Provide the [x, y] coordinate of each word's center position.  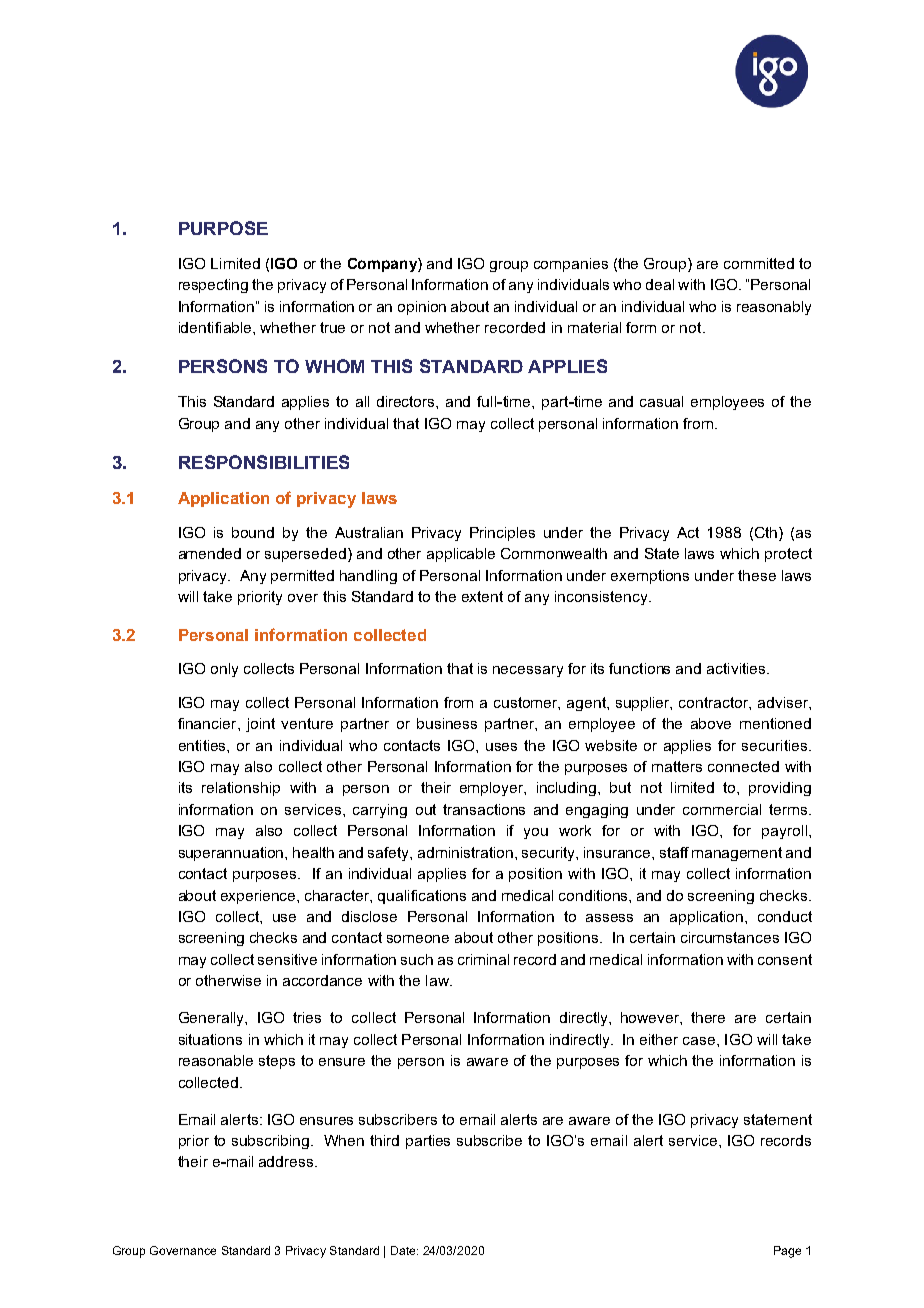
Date [404, 1250]
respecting [213, 286]
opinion [422, 308]
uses [501, 747]
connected [743, 766]
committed [759, 263]
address [287, 1161]
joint [260, 725]
